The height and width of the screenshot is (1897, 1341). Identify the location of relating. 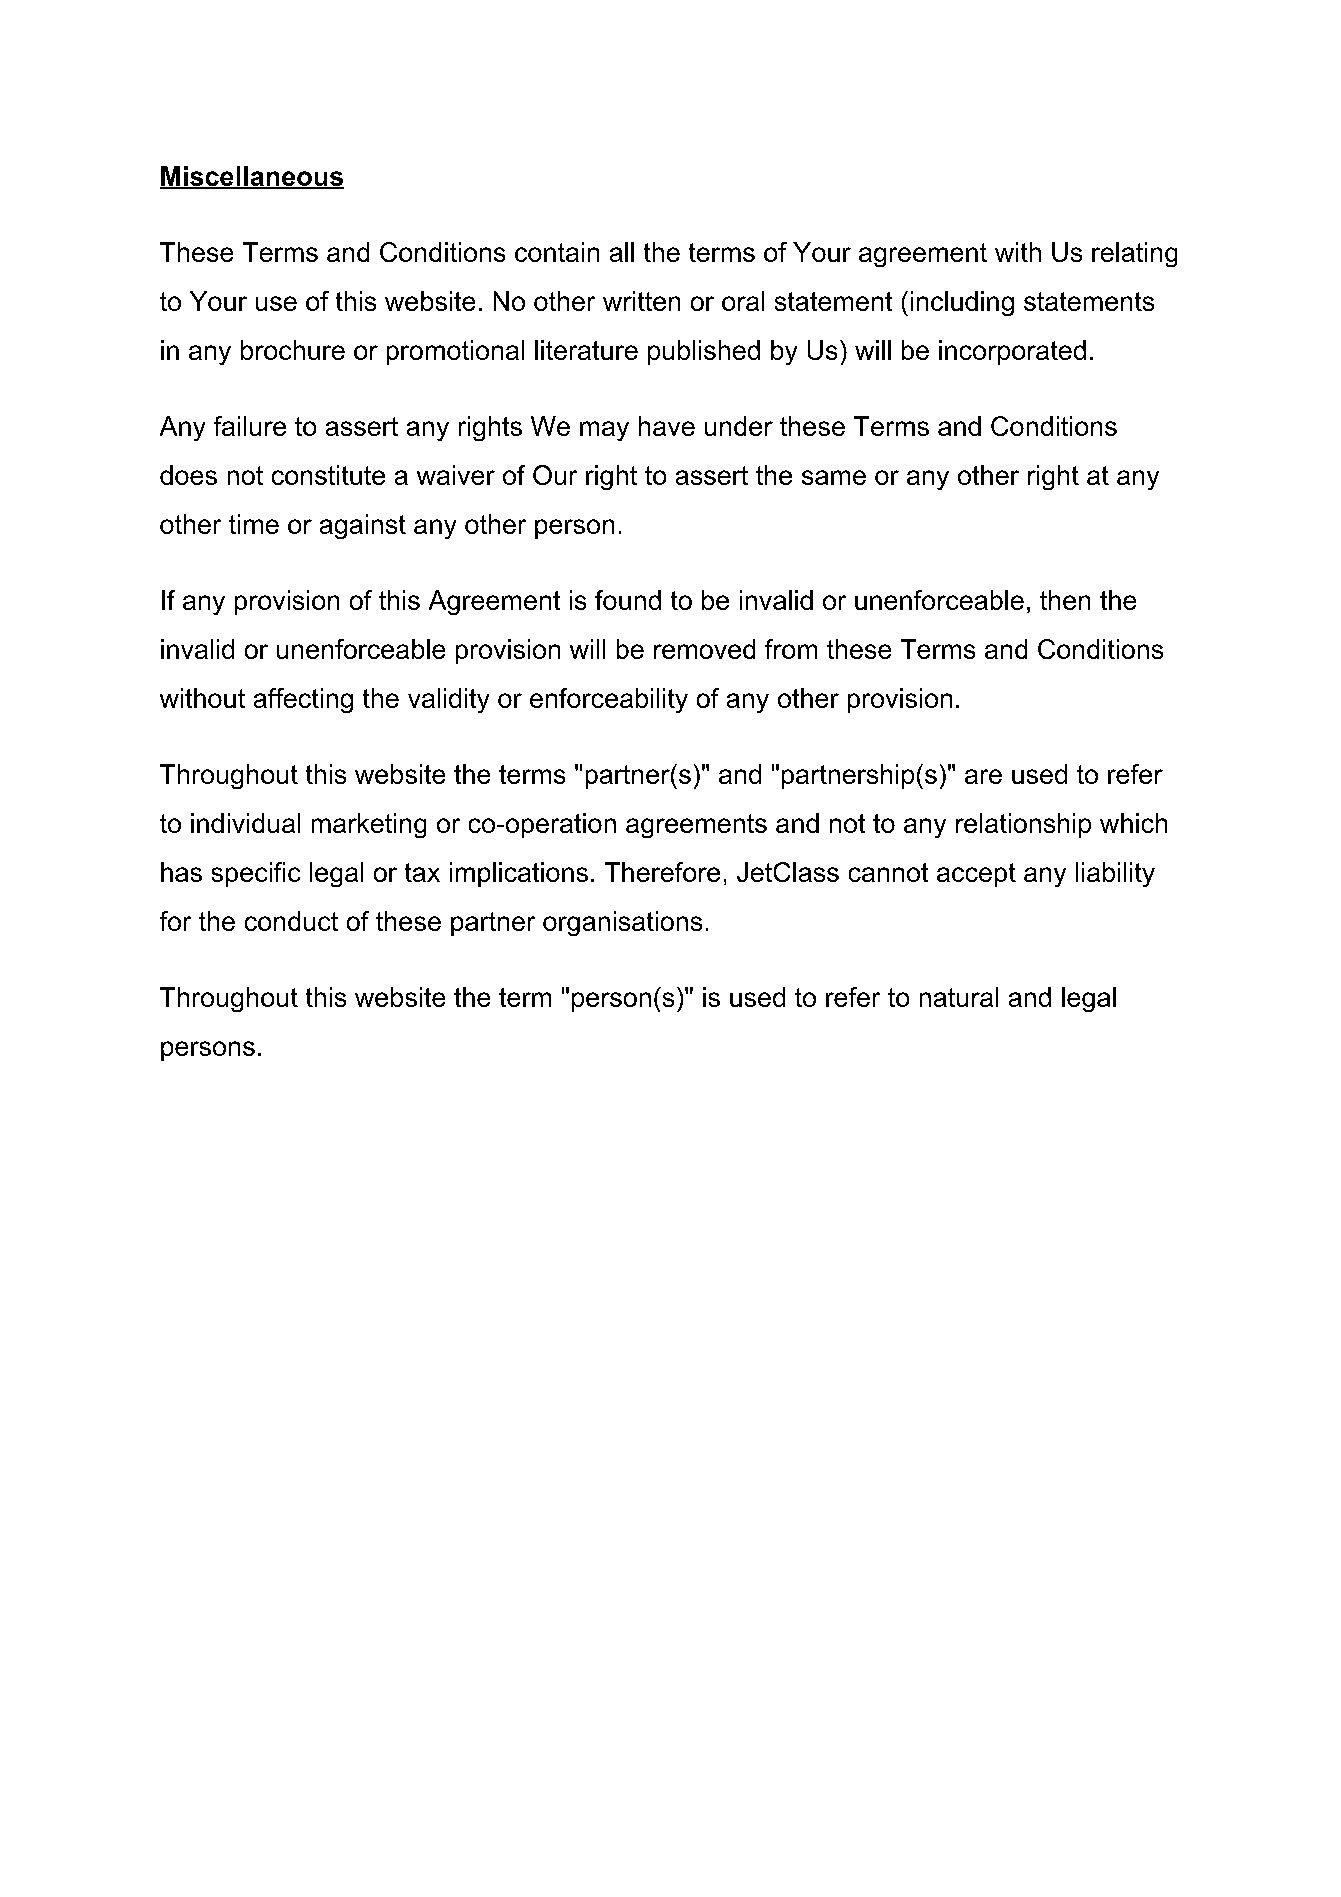
(1134, 254).
